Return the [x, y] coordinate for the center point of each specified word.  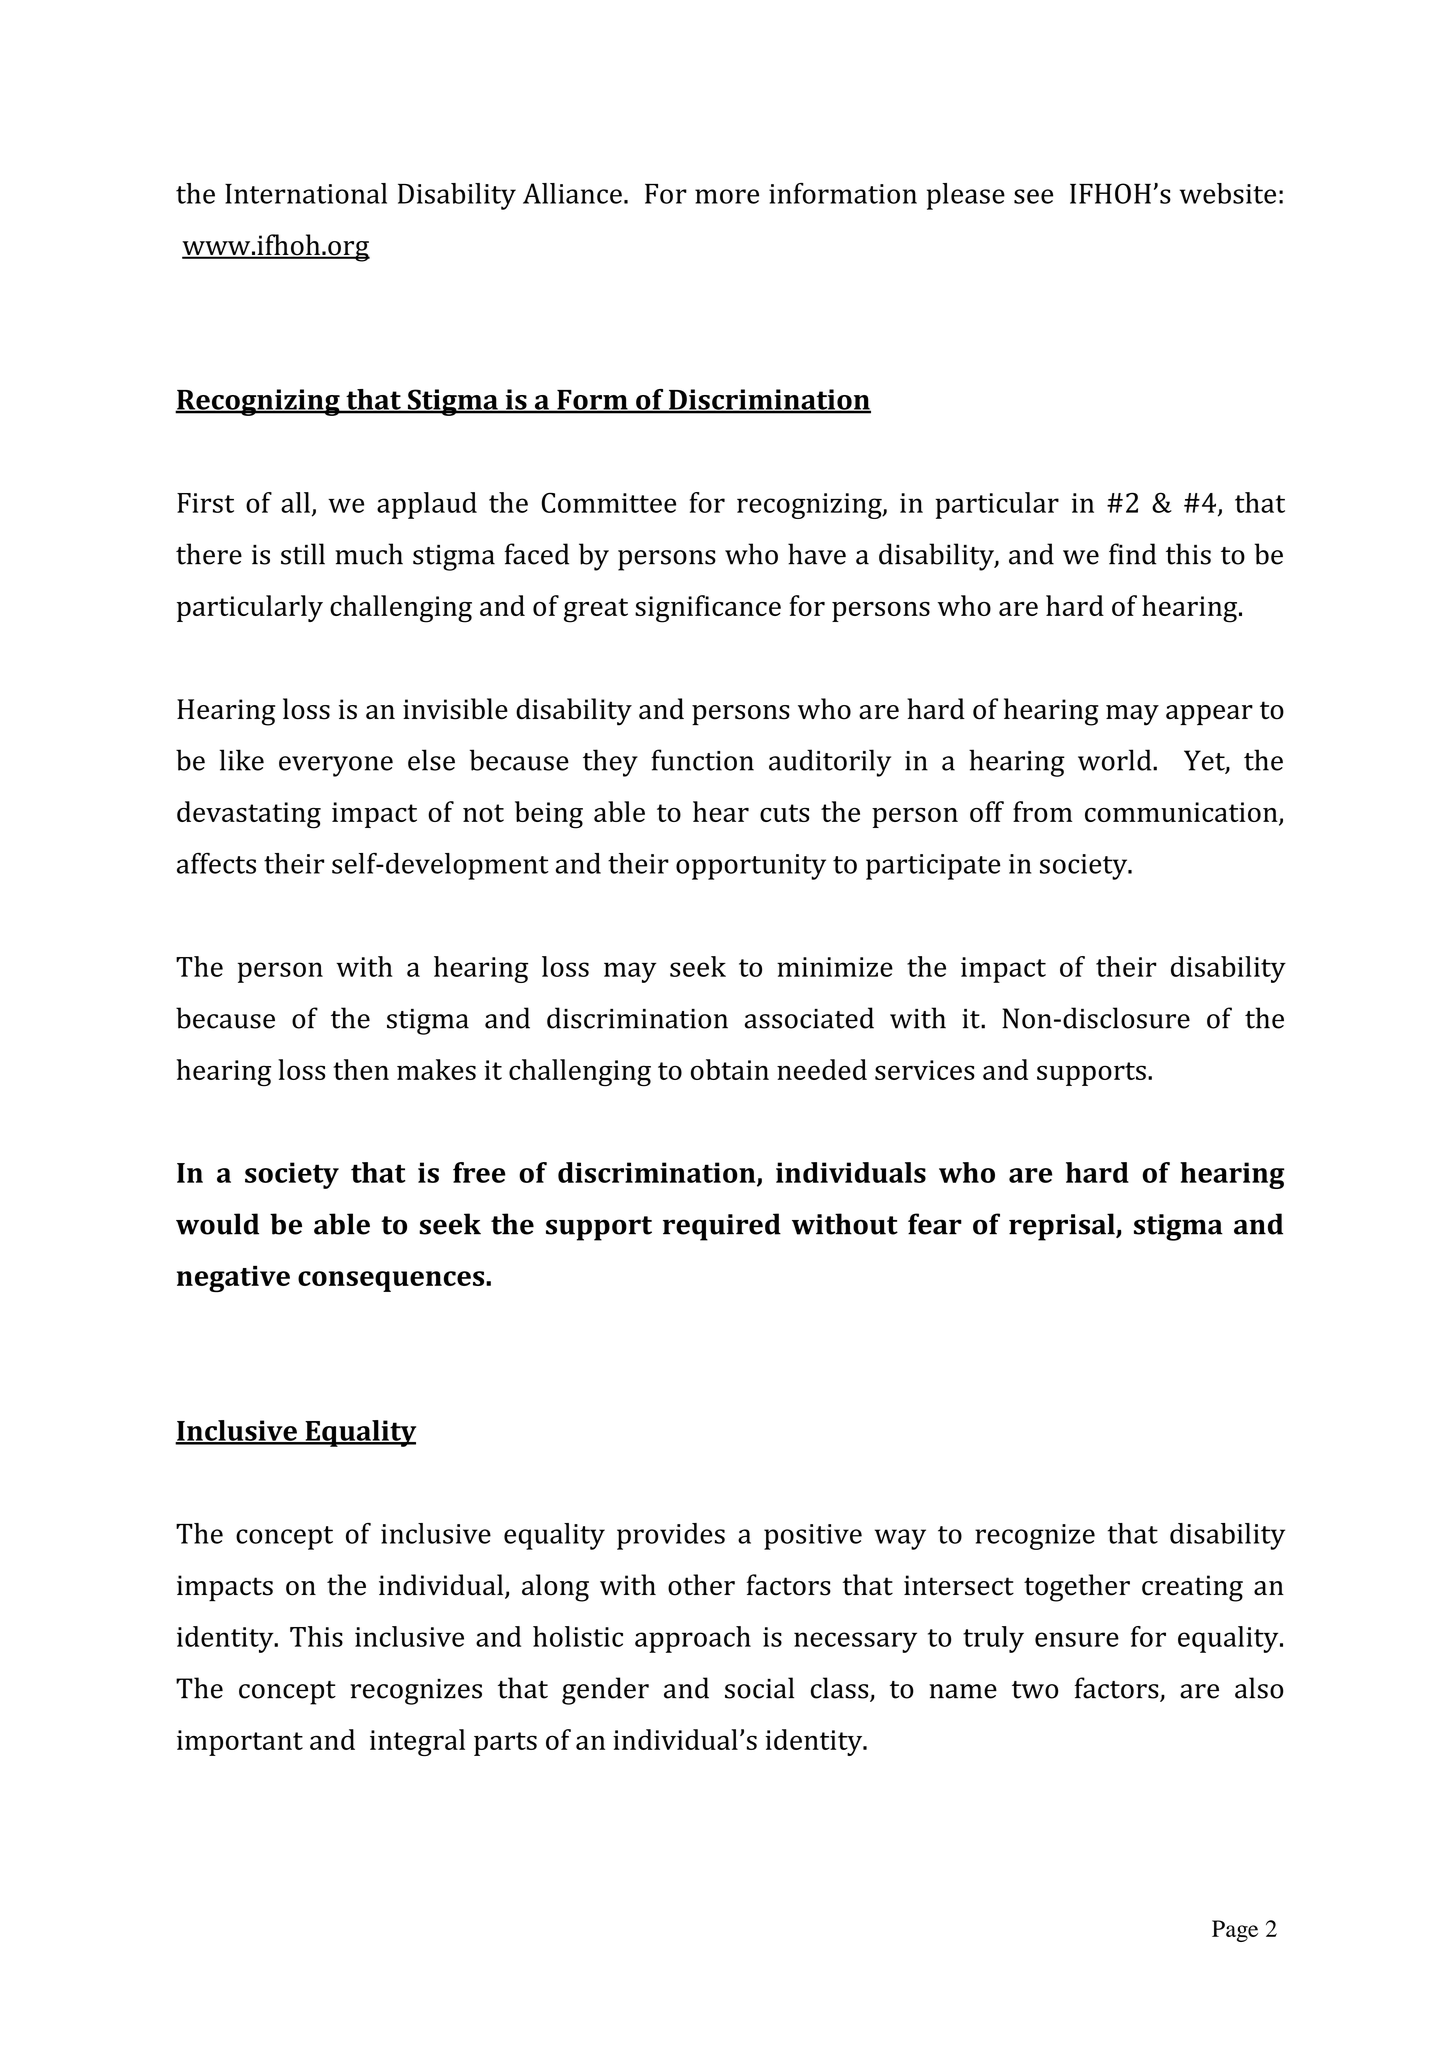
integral [417, 1742]
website [1228, 193]
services [925, 1070]
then [361, 1069]
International [306, 193]
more [727, 196]
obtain [730, 1069]
